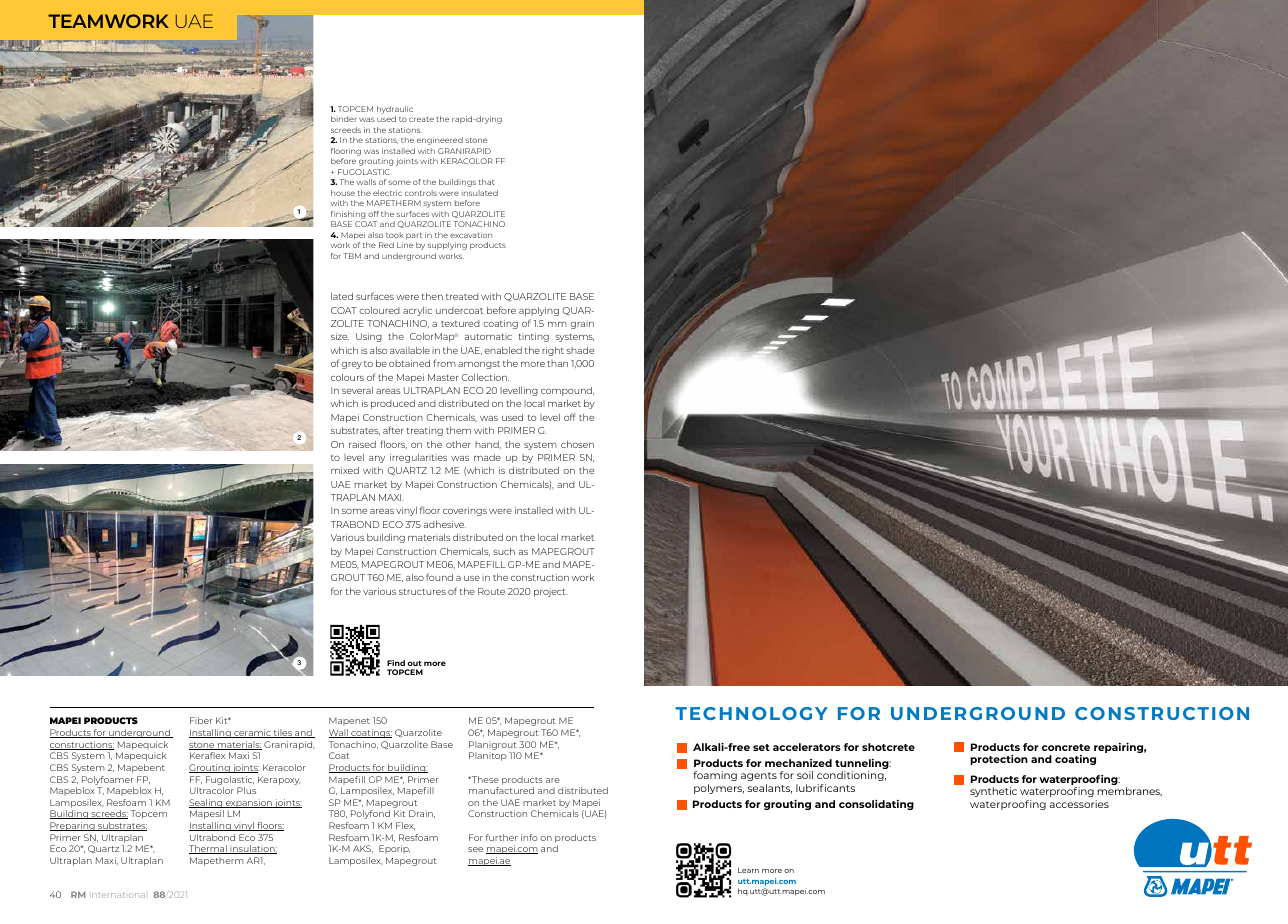 Image resolution: width=1288 pixels, height=924 pixels. Describe the element at coordinates (876, 805) in the document. I see `consolidating` at that location.
